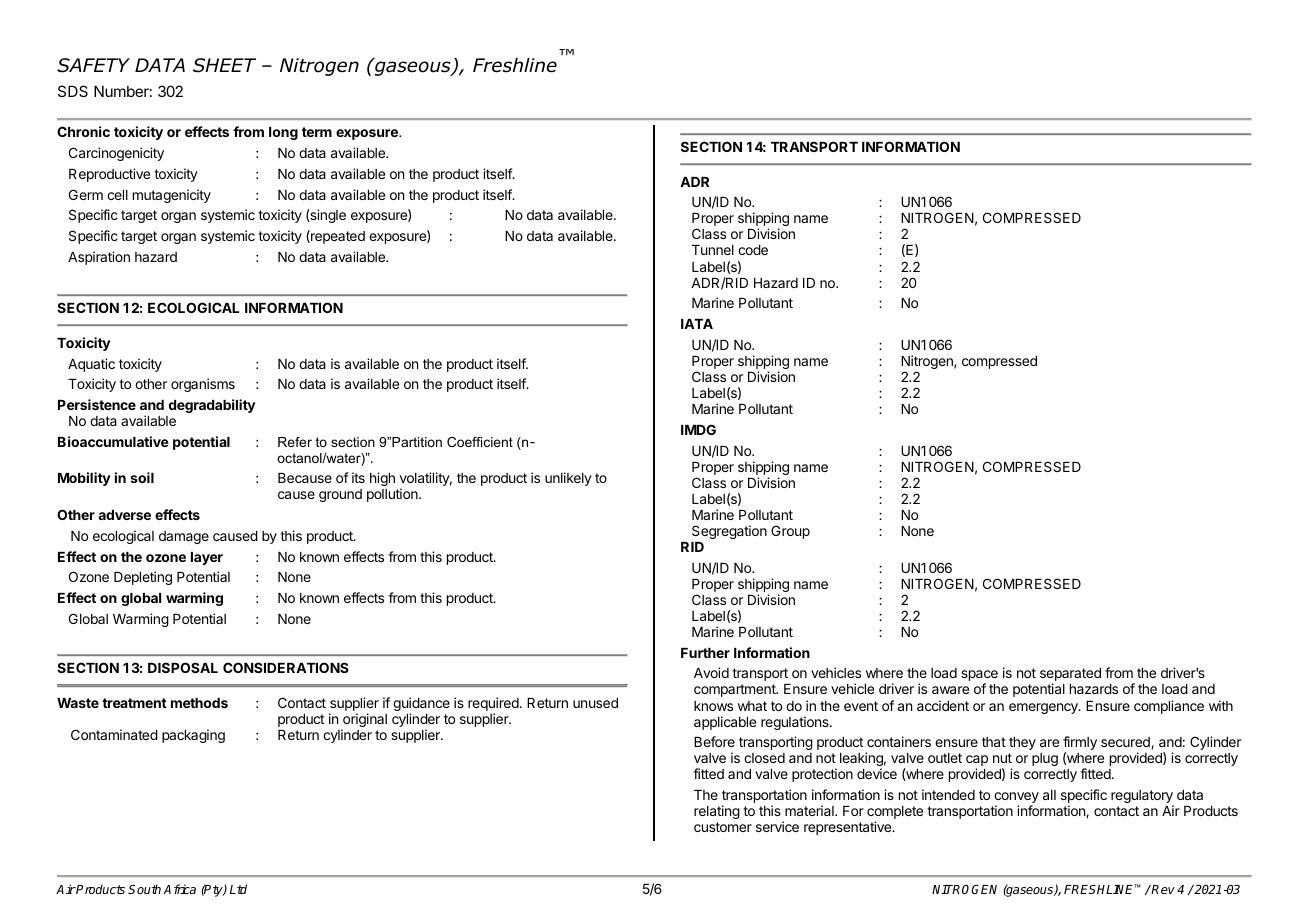 The height and width of the document is (924, 1308). Describe the element at coordinates (238, 889) in the document. I see `Ltd` at that location.
